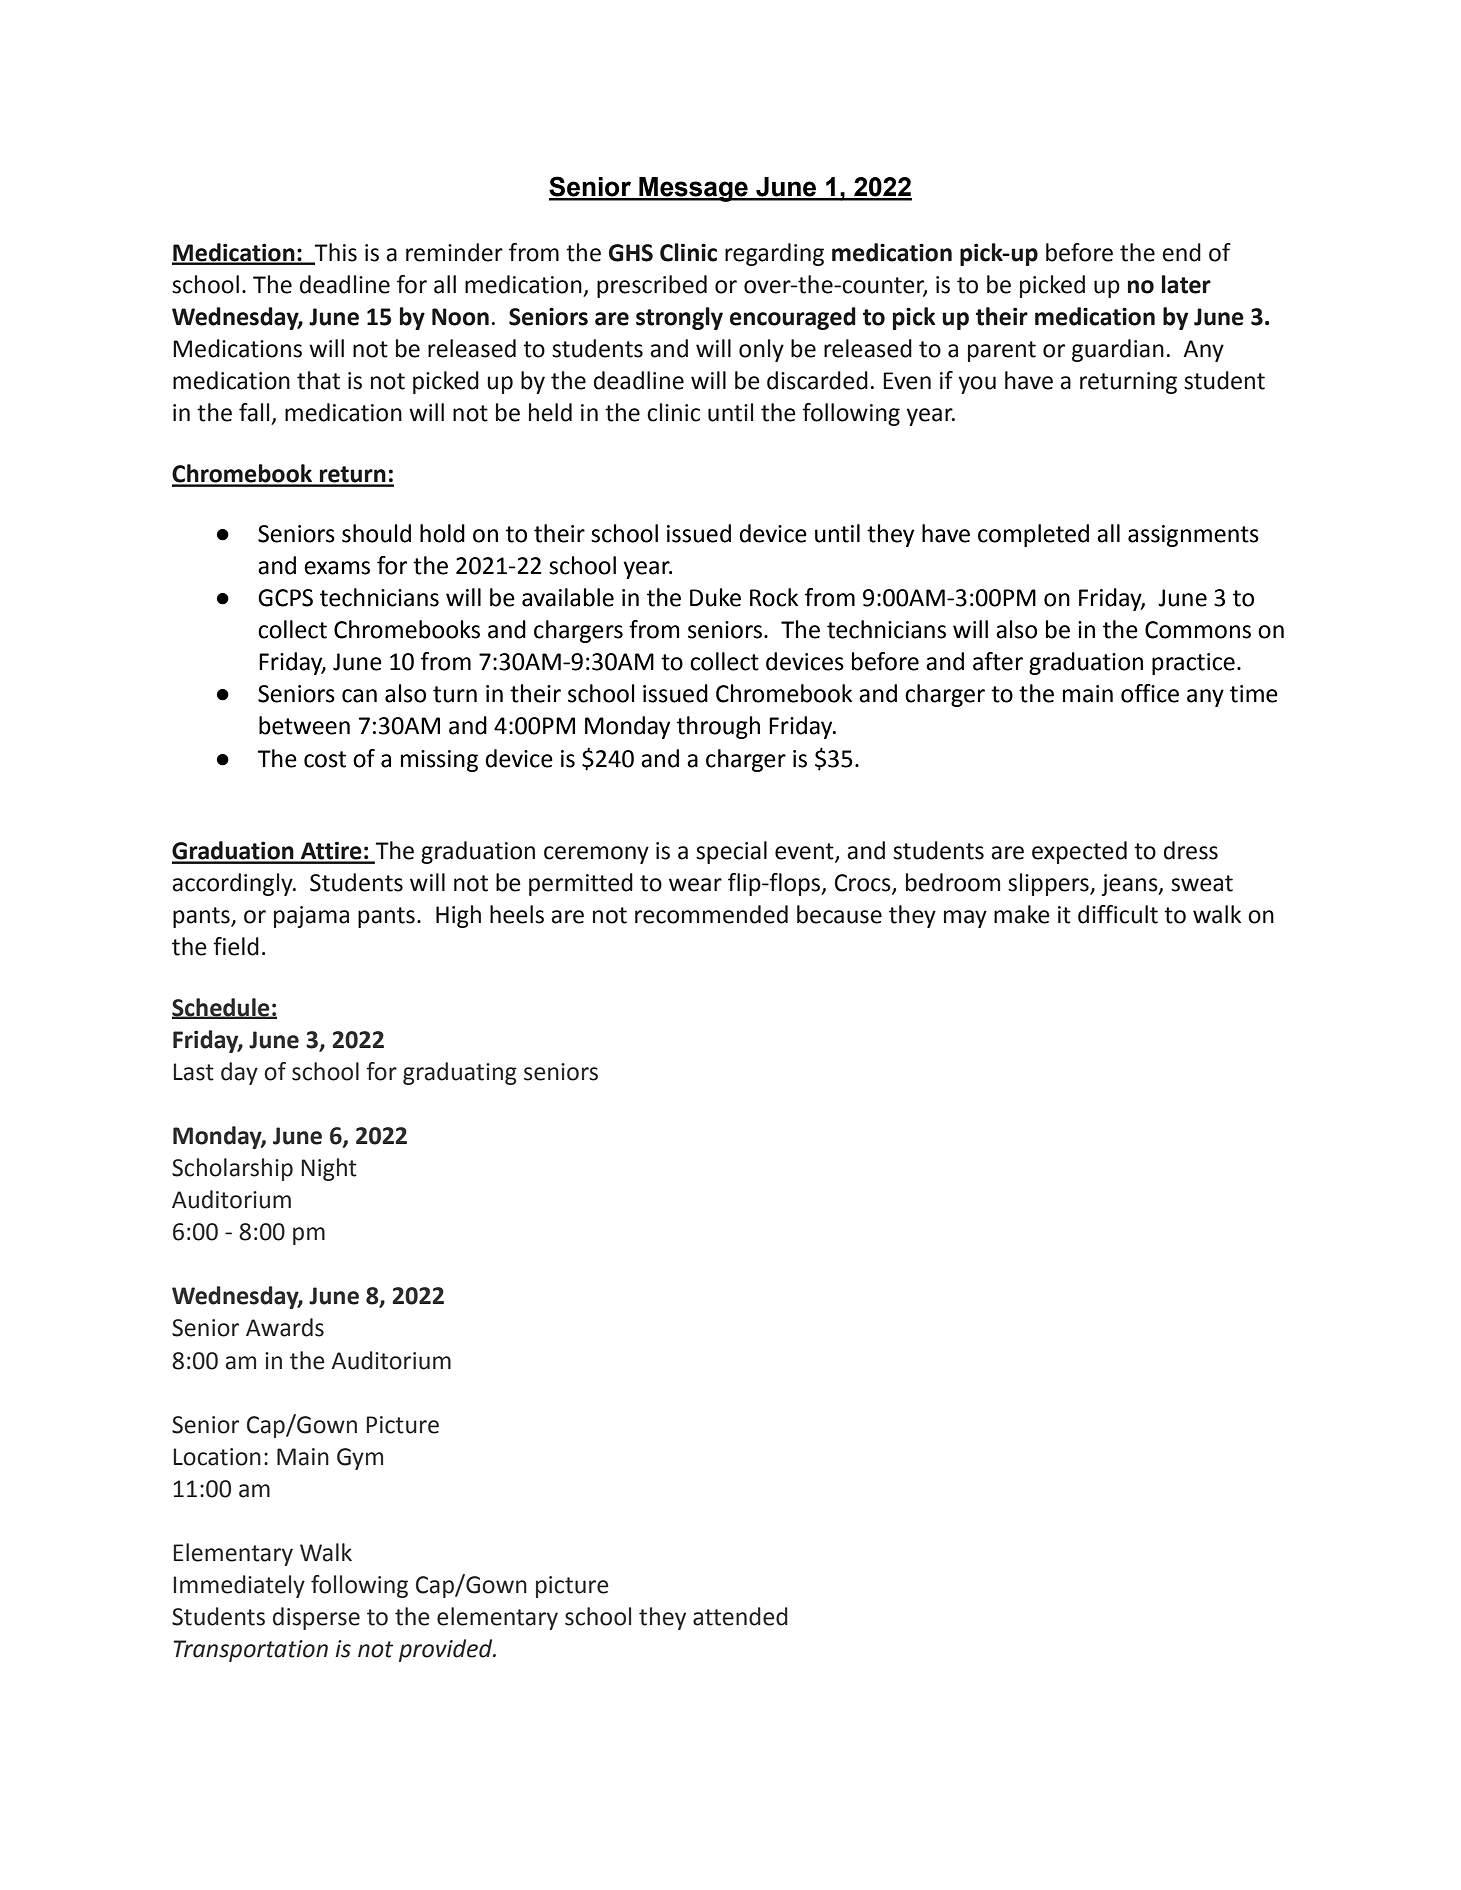  Describe the element at coordinates (774, 254) in the screenshot. I see `regarding` at that location.
